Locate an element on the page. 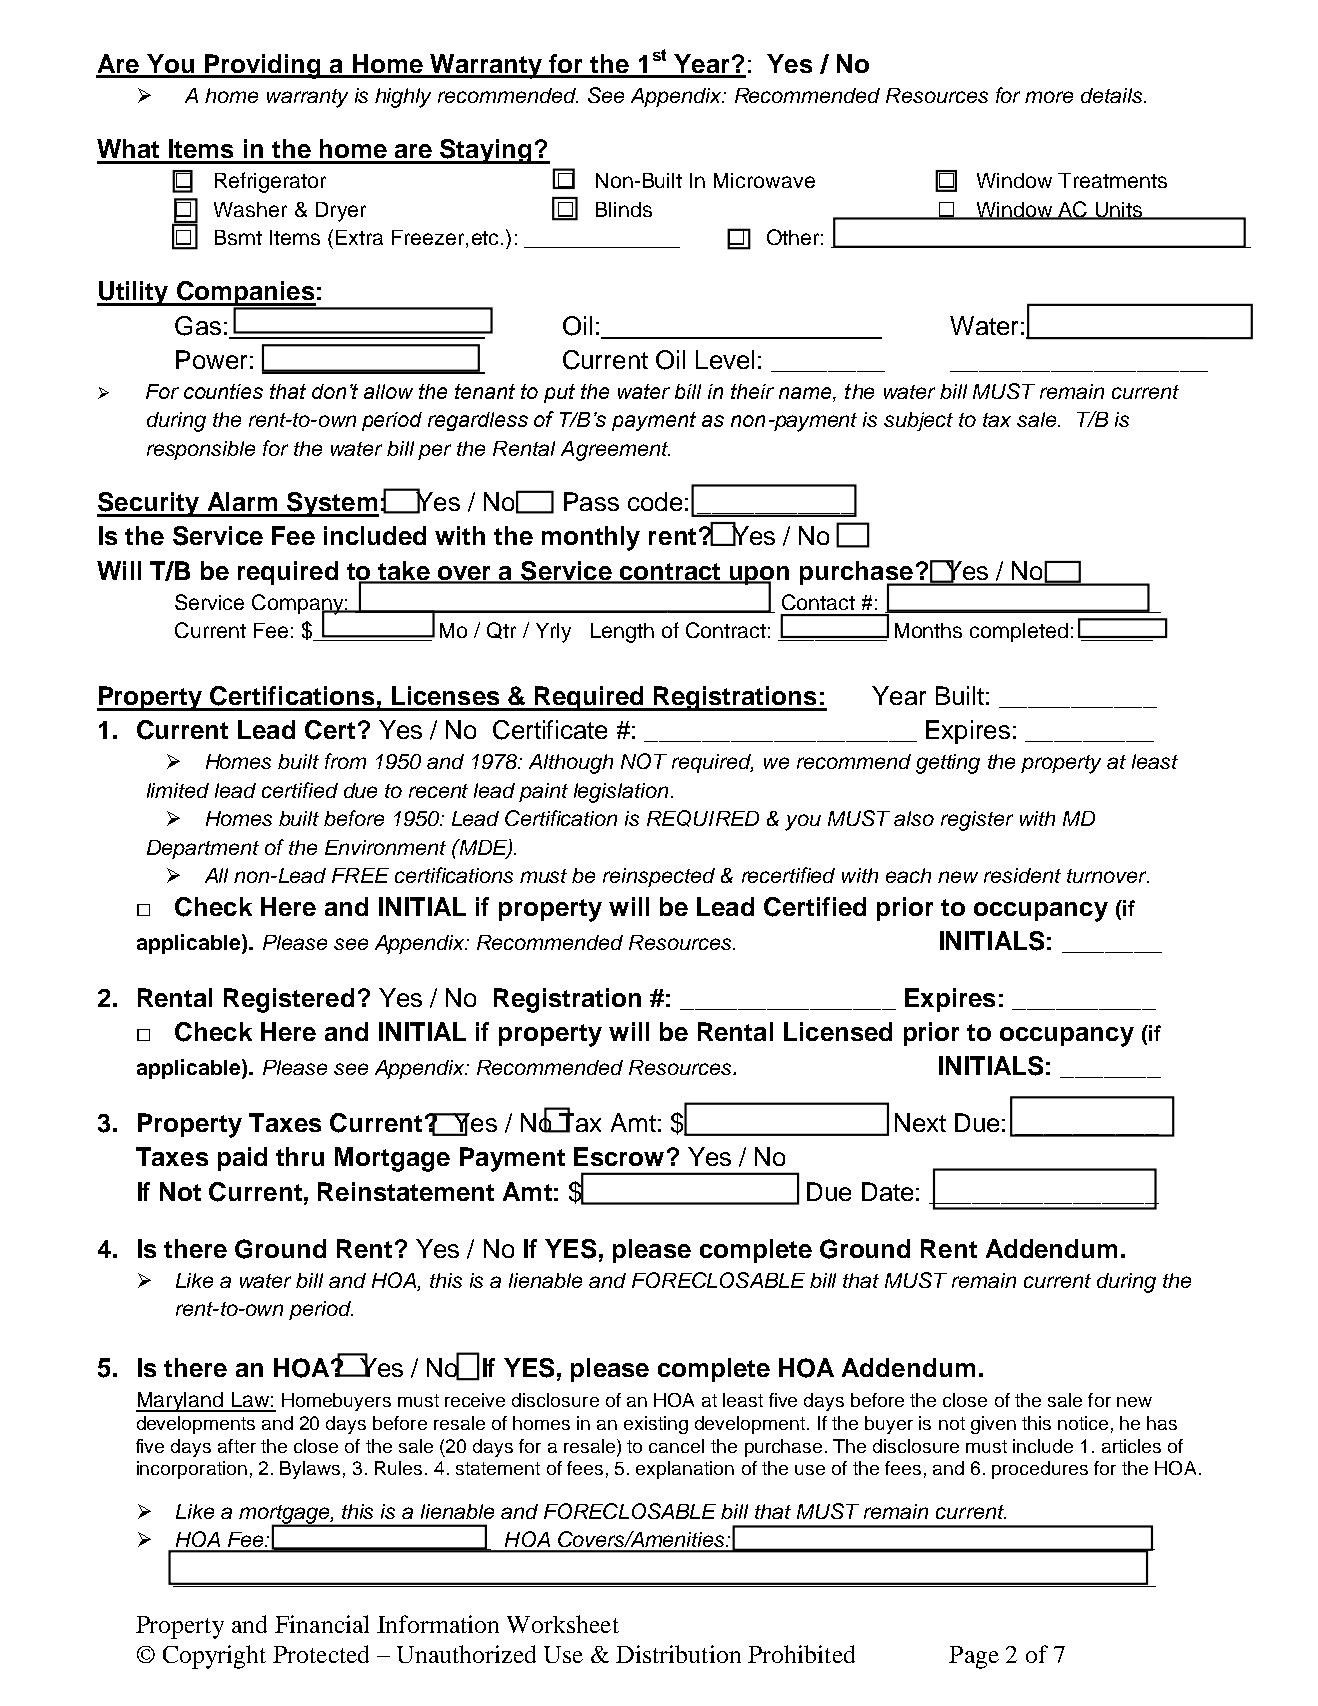 The height and width of the image is (1706, 1318). Department is located at coordinates (203, 849).
